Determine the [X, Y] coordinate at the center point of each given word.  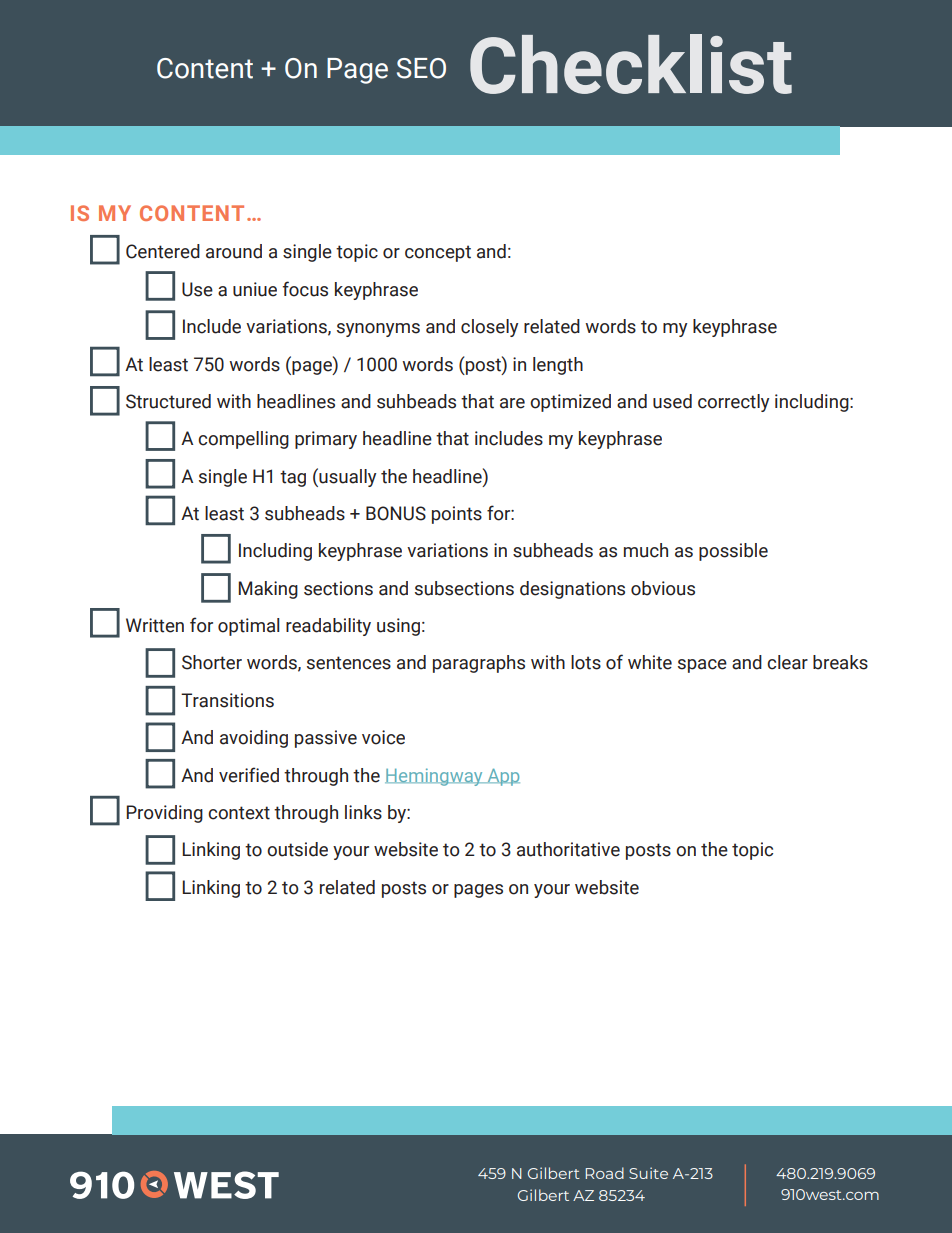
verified [249, 775]
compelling [243, 440]
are [512, 403]
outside [297, 849]
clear [787, 662]
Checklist [631, 64]
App [502, 777]
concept [438, 253]
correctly [733, 403]
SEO [421, 68]
